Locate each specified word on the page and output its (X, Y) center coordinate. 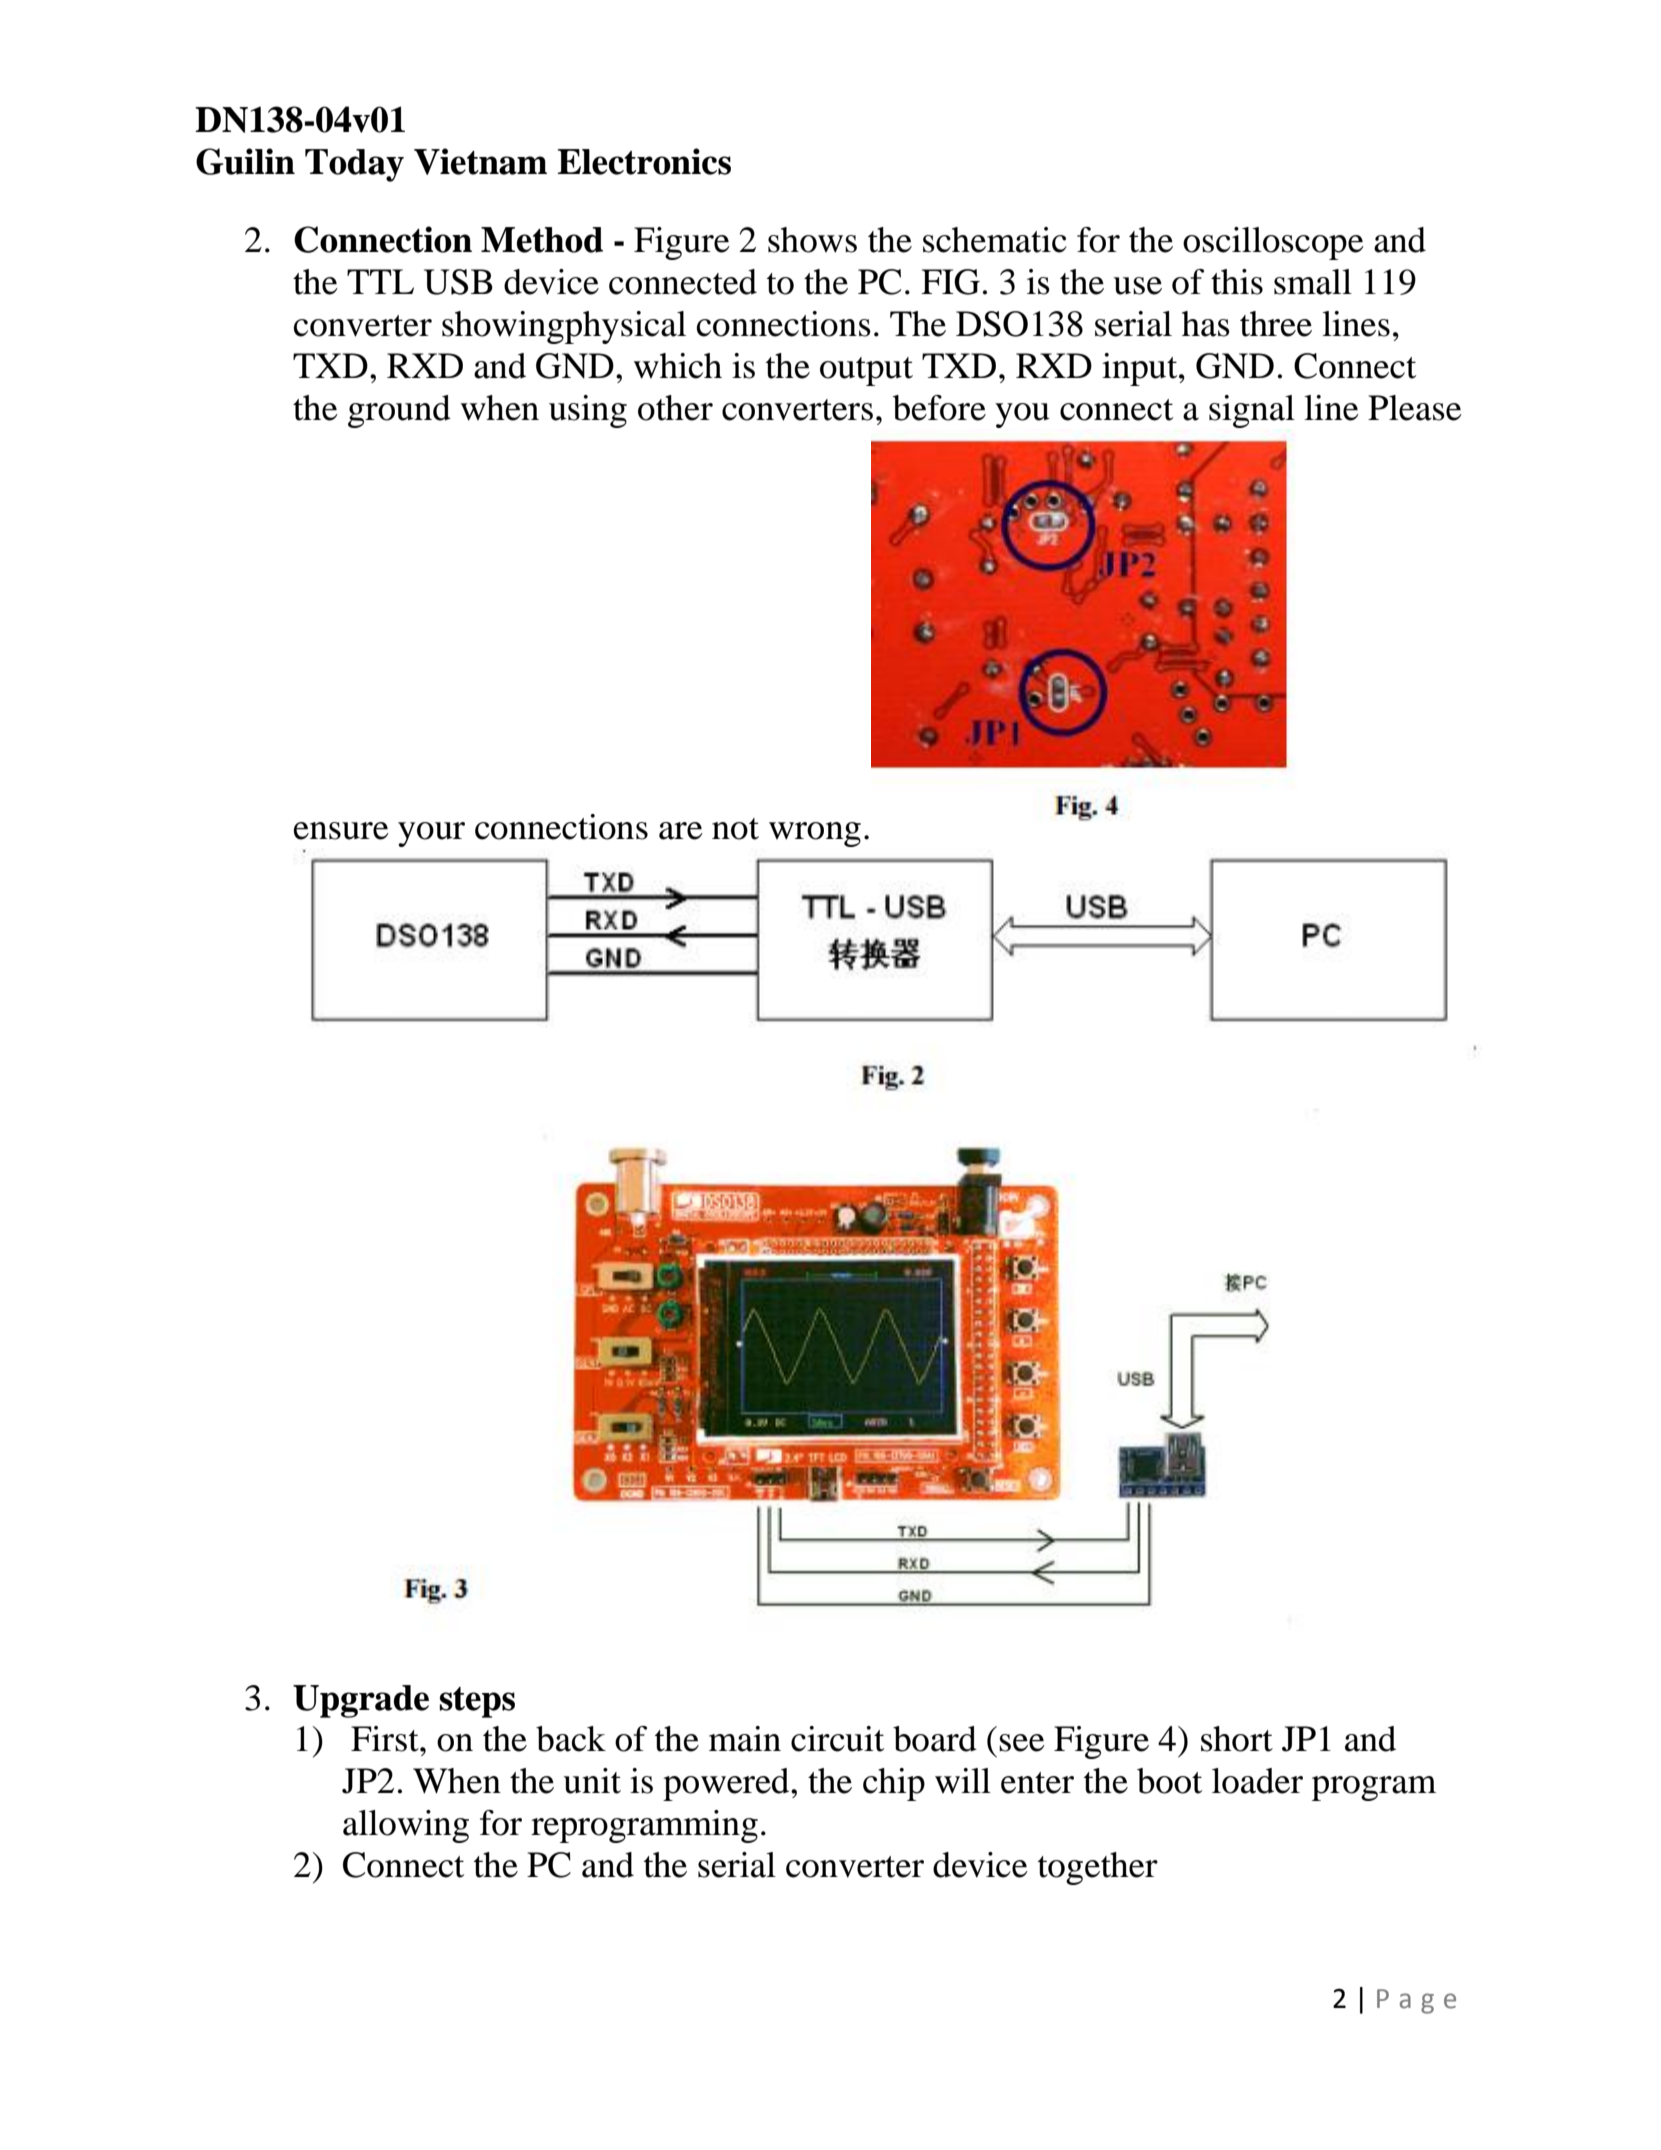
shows (812, 240)
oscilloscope (1273, 243)
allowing (406, 1826)
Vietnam (480, 161)
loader (1257, 1781)
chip (894, 1784)
